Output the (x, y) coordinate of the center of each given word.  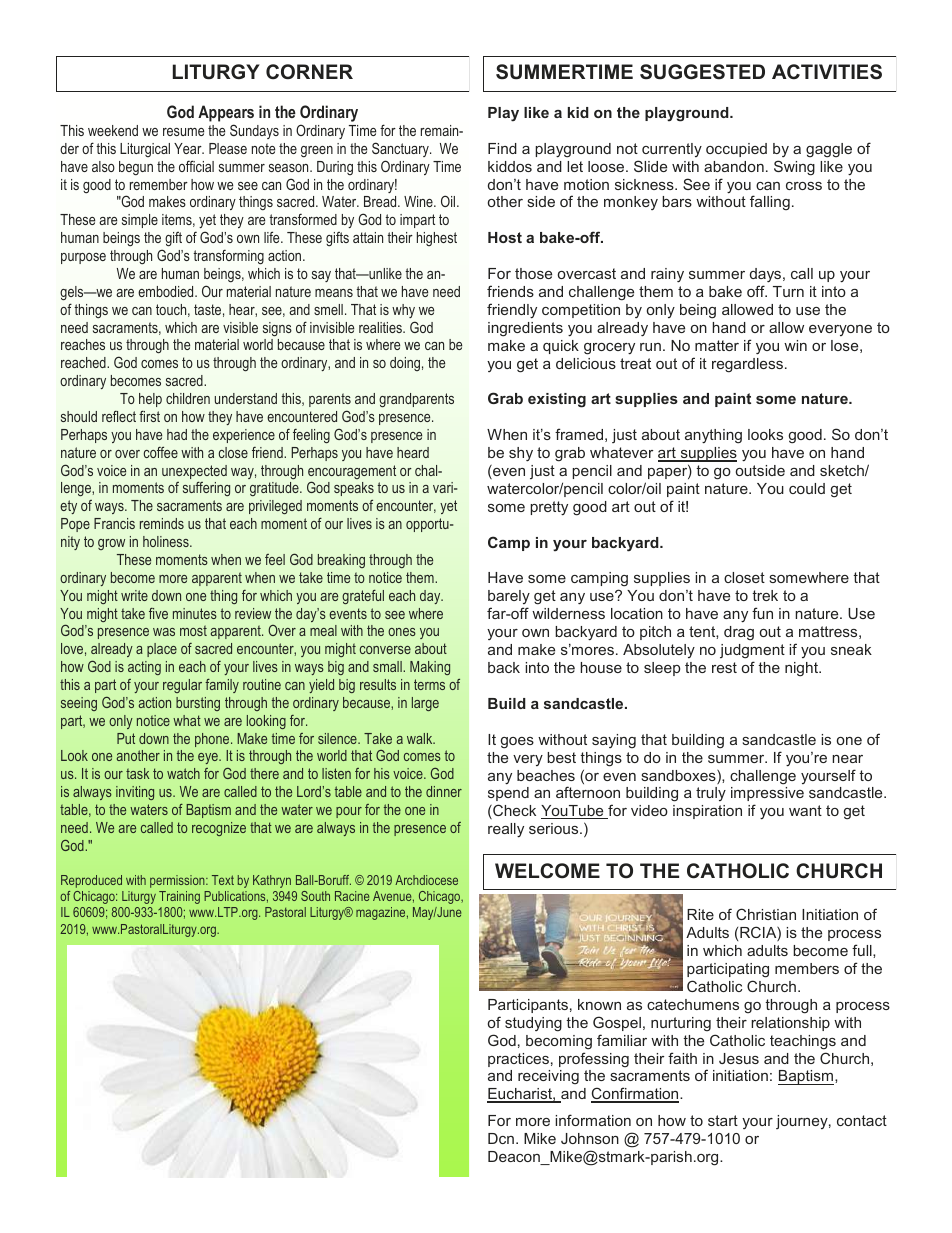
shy (521, 454)
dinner (444, 791)
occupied (736, 150)
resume (183, 132)
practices (518, 1060)
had (177, 434)
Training (179, 897)
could (807, 488)
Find (502, 148)
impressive (767, 794)
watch (183, 773)
